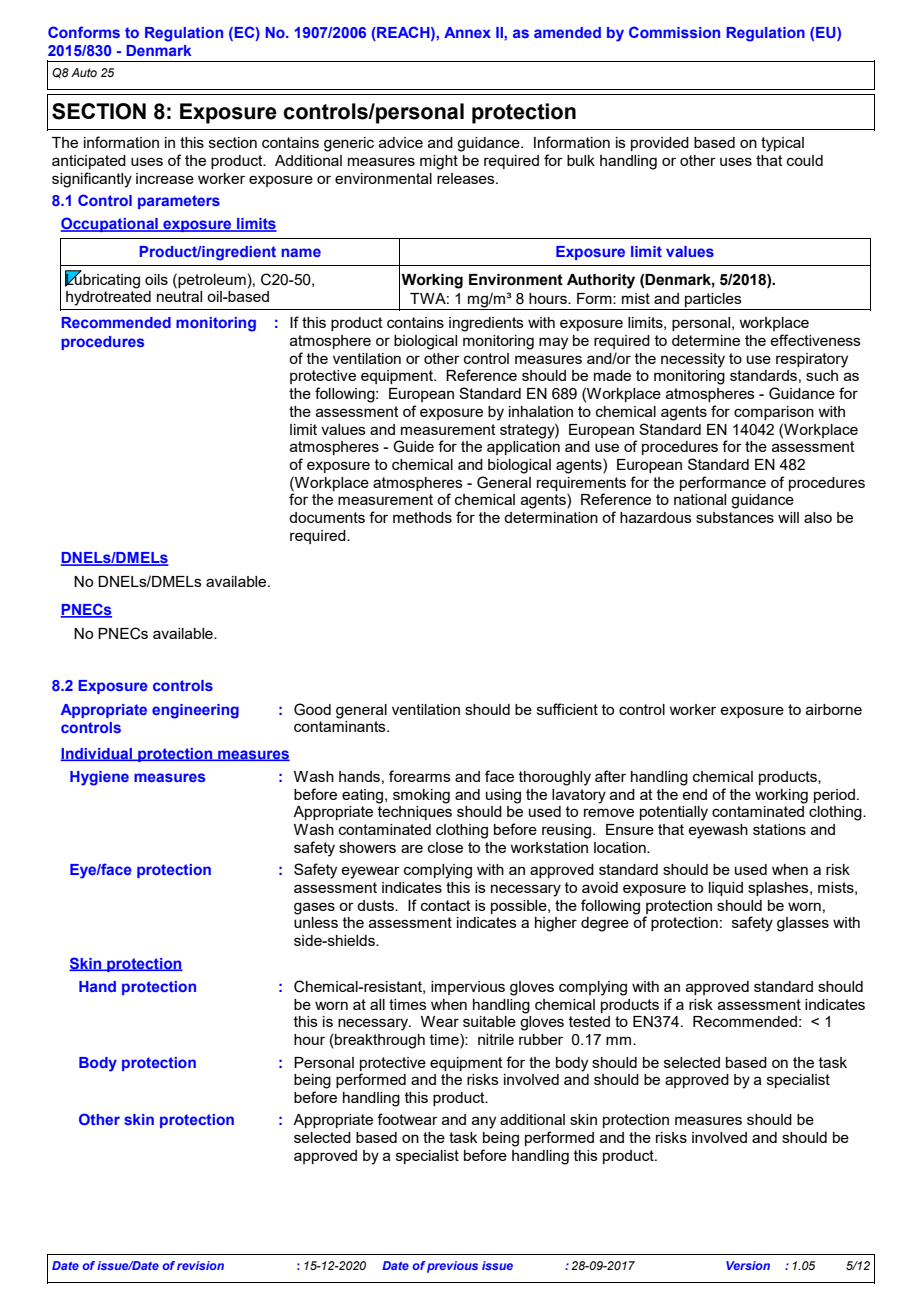 The width and height of the screenshot is (924, 1308). I want to click on particles, so click(713, 300).
